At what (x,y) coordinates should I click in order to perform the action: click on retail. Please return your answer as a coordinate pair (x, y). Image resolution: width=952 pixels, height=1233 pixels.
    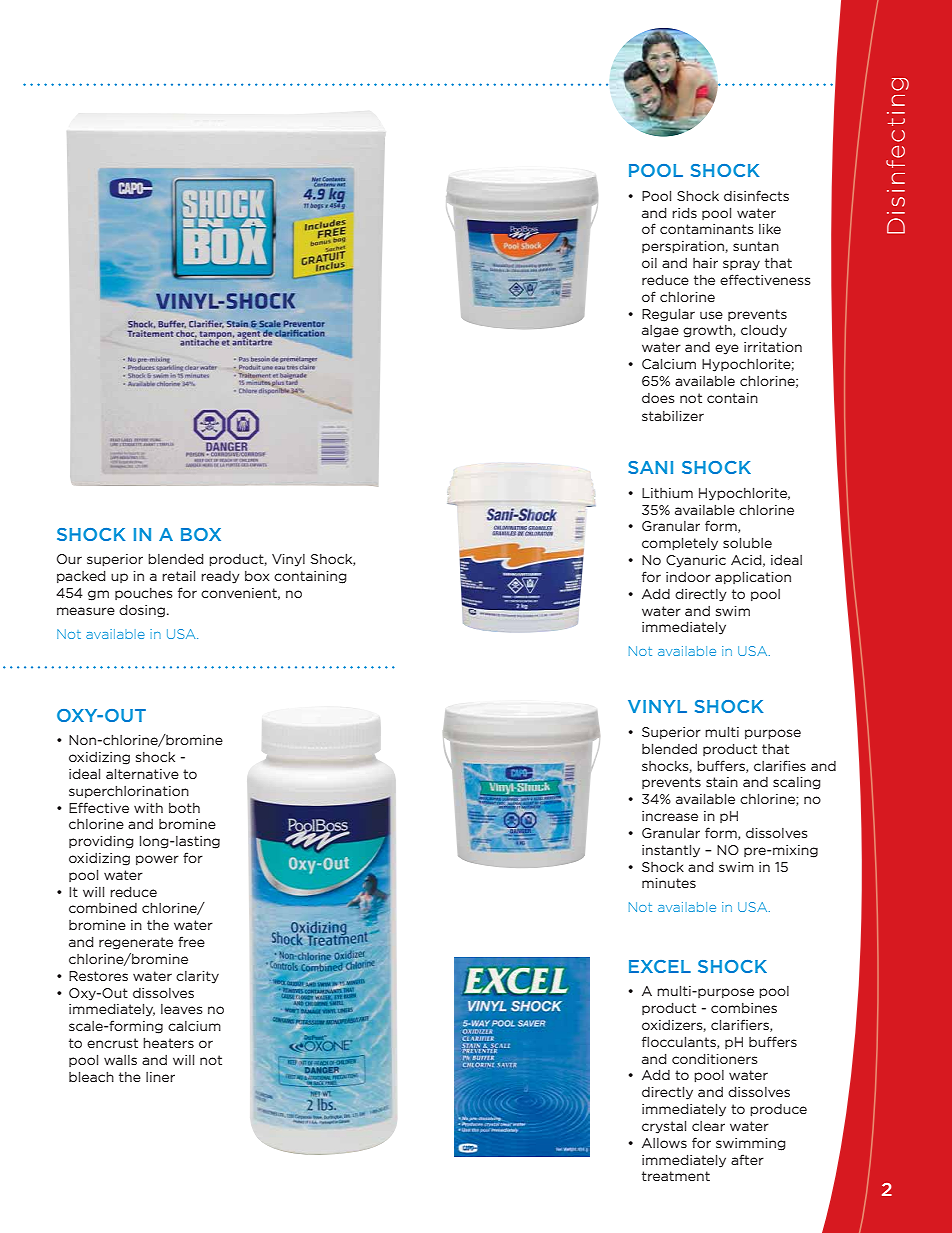
    Looking at the image, I should click on (178, 576).
